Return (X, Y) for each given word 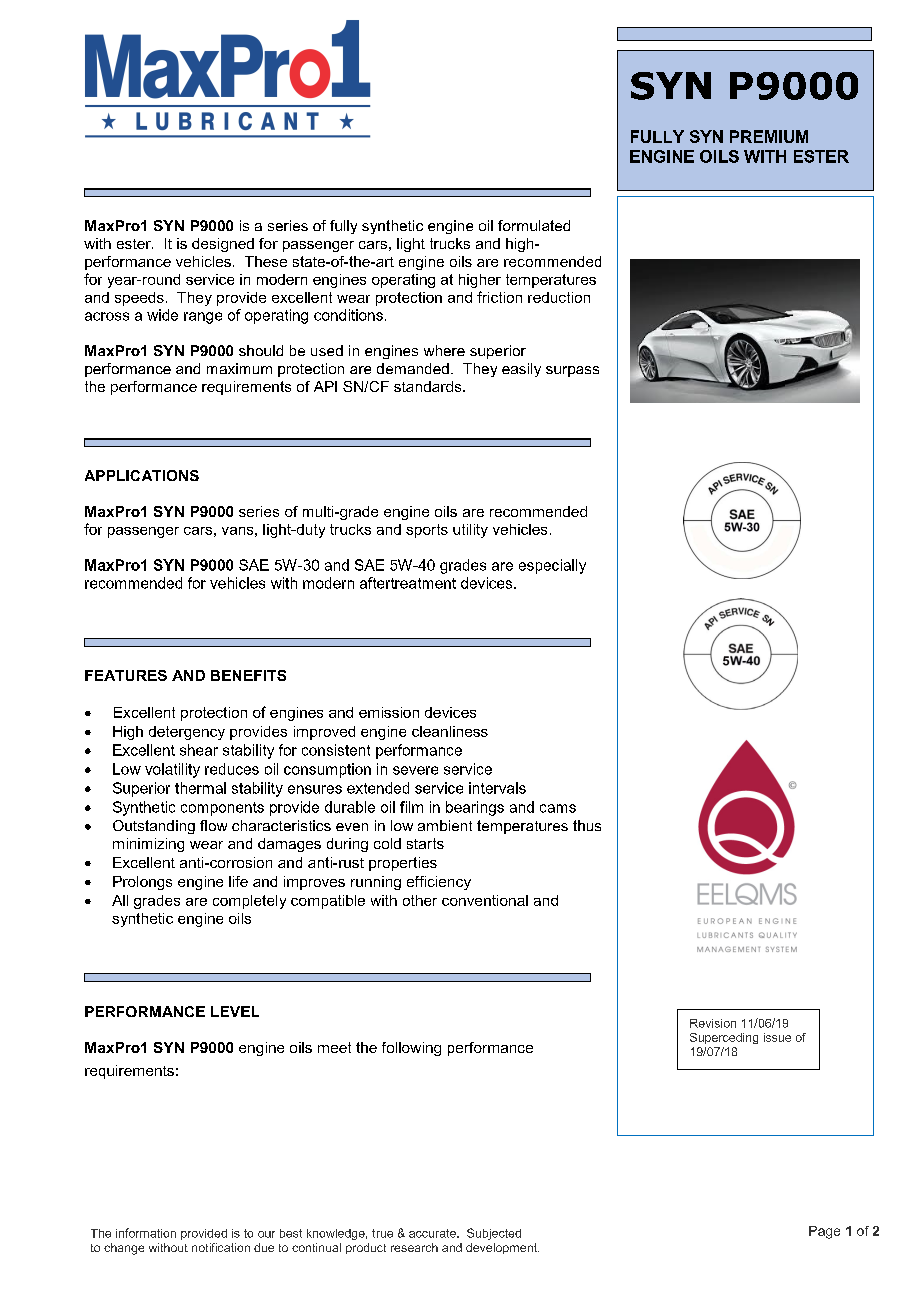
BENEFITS (248, 675)
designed (223, 245)
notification (221, 1247)
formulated (534, 225)
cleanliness (450, 731)
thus (587, 825)
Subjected (494, 1234)
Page (824, 1232)
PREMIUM (769, 136)
